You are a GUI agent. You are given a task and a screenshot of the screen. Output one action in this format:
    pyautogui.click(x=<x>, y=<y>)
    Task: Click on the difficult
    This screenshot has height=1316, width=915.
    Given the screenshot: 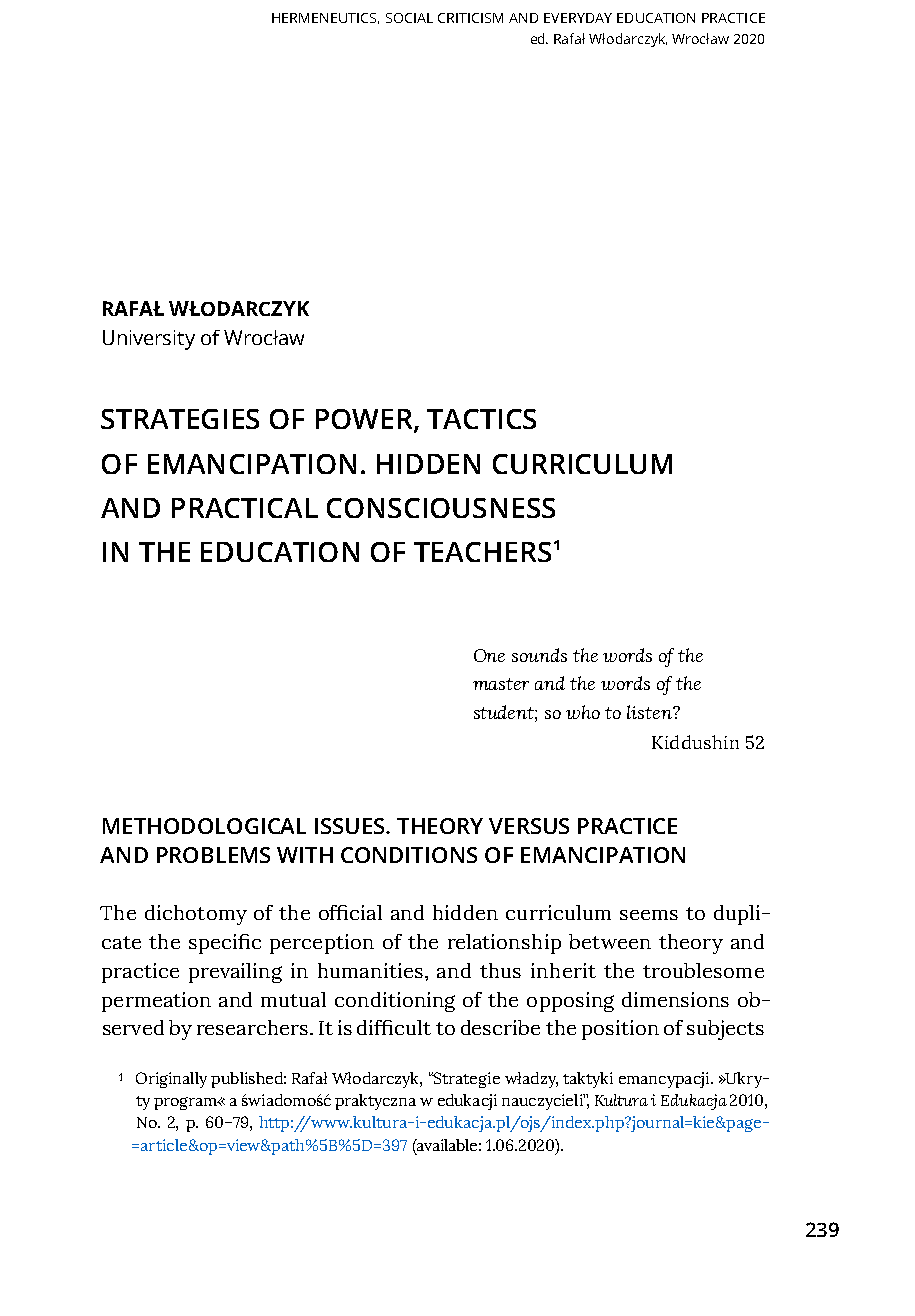 What is the action you would take?
    pyautogui.click(x=394, y=1027)
